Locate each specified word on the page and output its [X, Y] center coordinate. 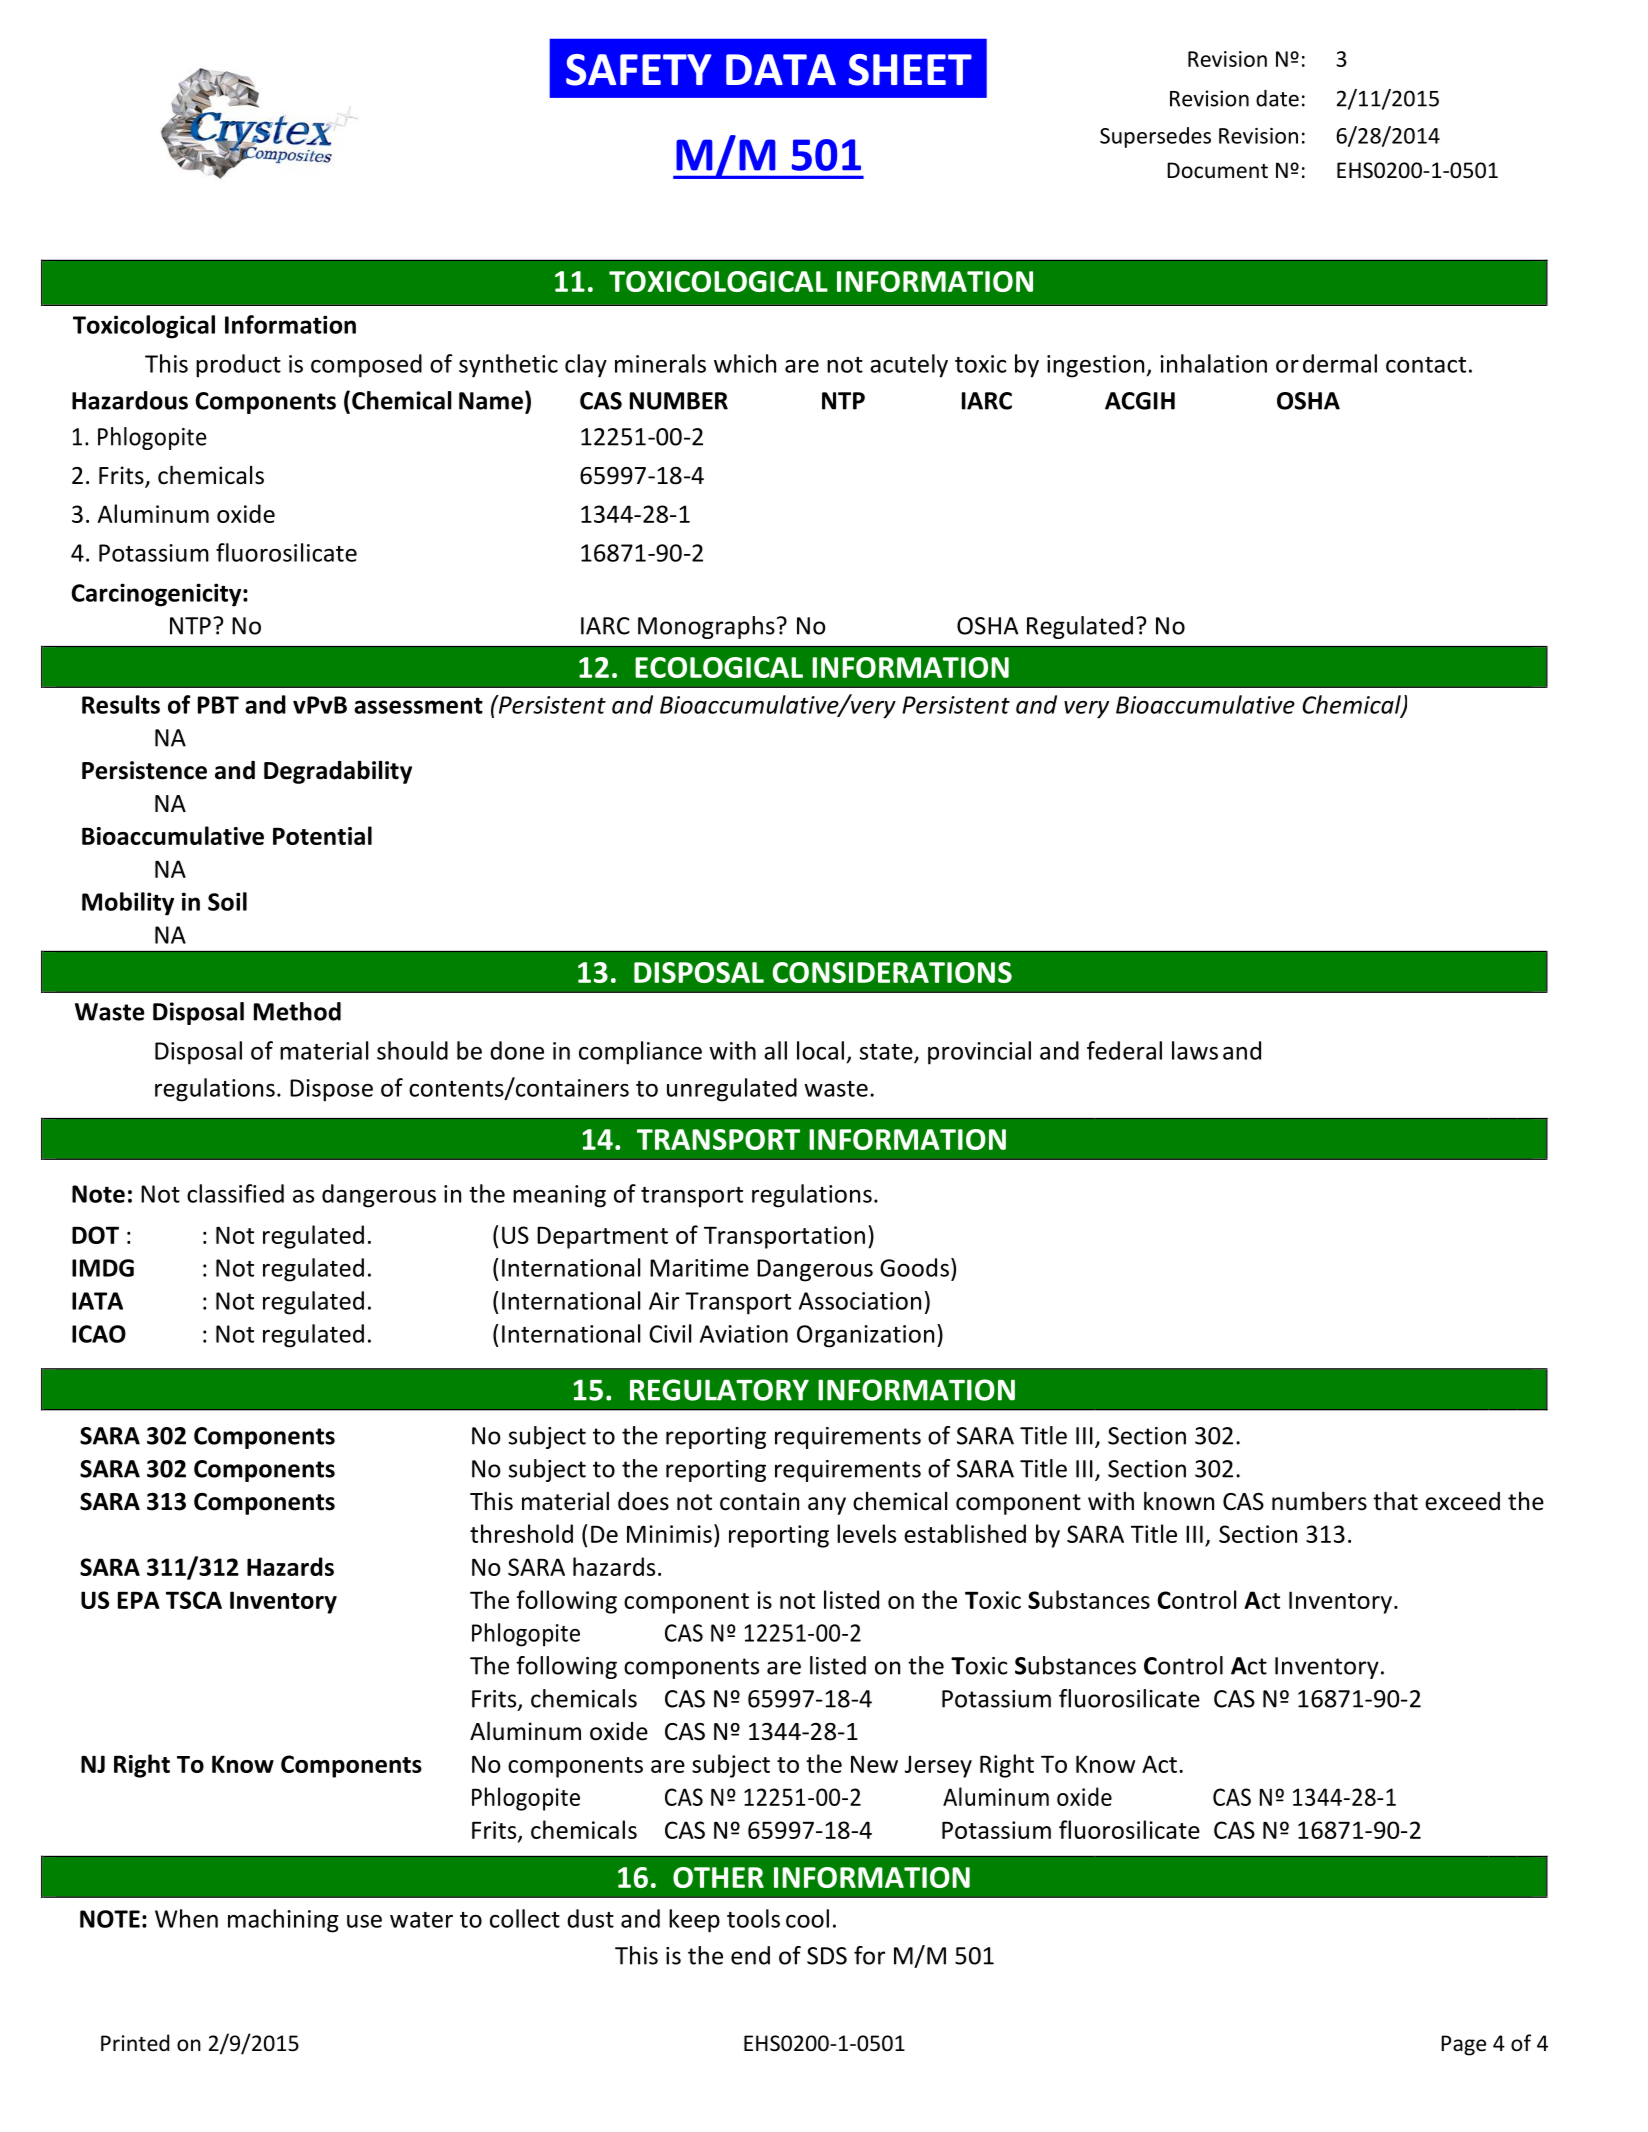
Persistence [144, 770]
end [750, 1955]
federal [1124, 1050]
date [1277, 98]
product [238, 366]
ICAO [99, 1334]
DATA [781, 69]
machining [283, 1921]
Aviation [744, 1334]
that [1395, 1501]
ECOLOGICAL [719, 667]
